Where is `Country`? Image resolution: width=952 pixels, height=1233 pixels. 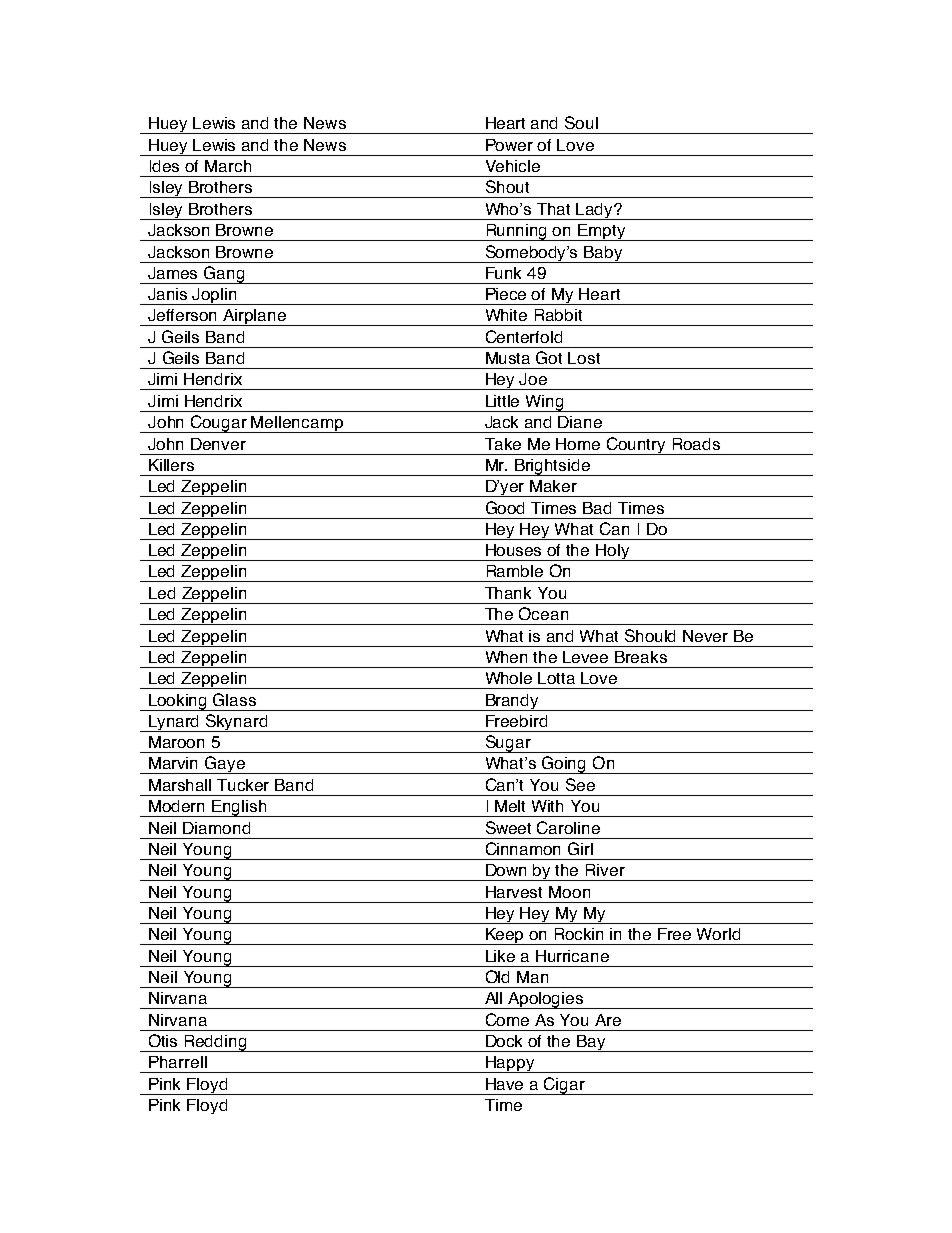
Country is located at coordinates (637, 446).
